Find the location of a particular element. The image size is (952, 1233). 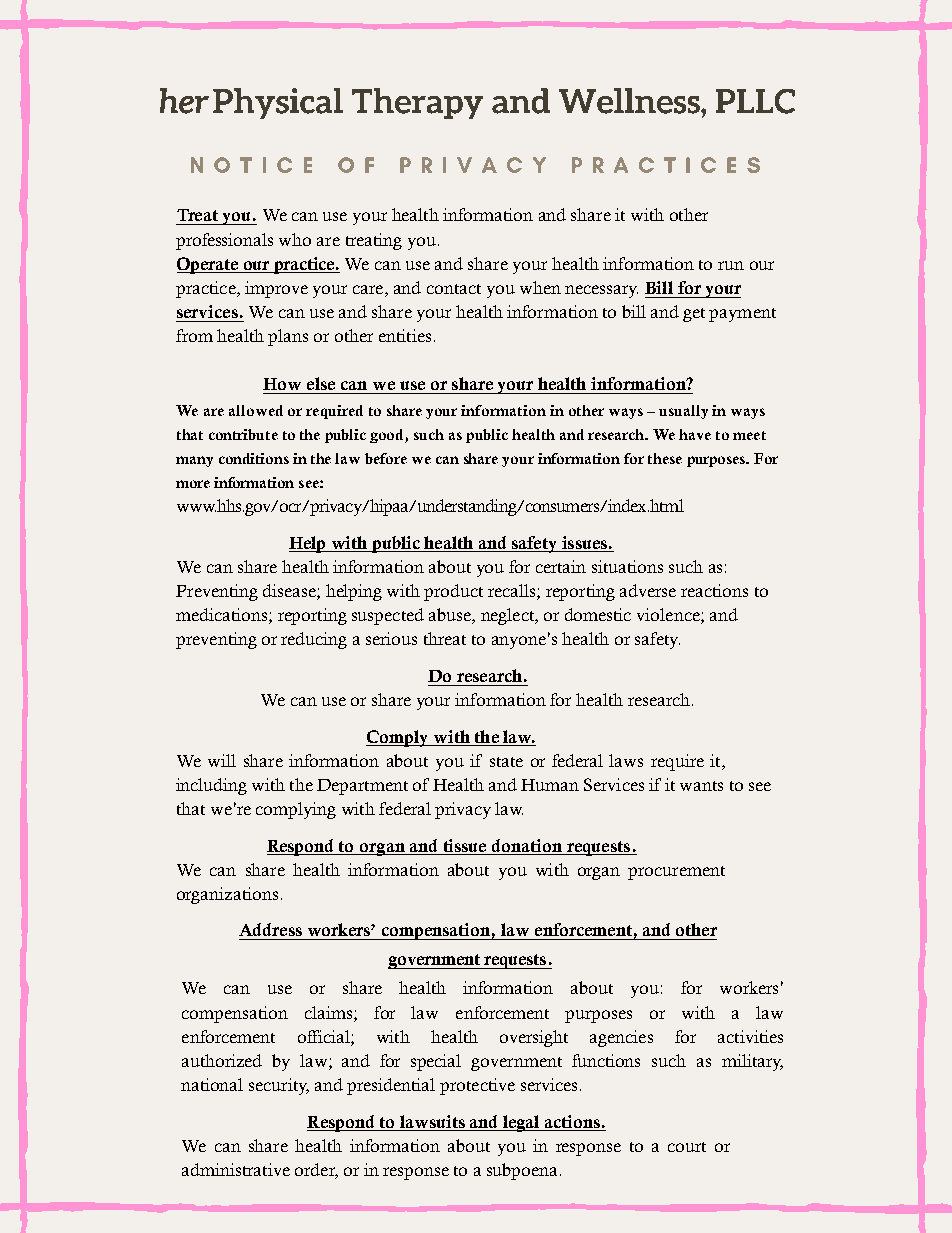

who is located at coordinates (295, 239).
